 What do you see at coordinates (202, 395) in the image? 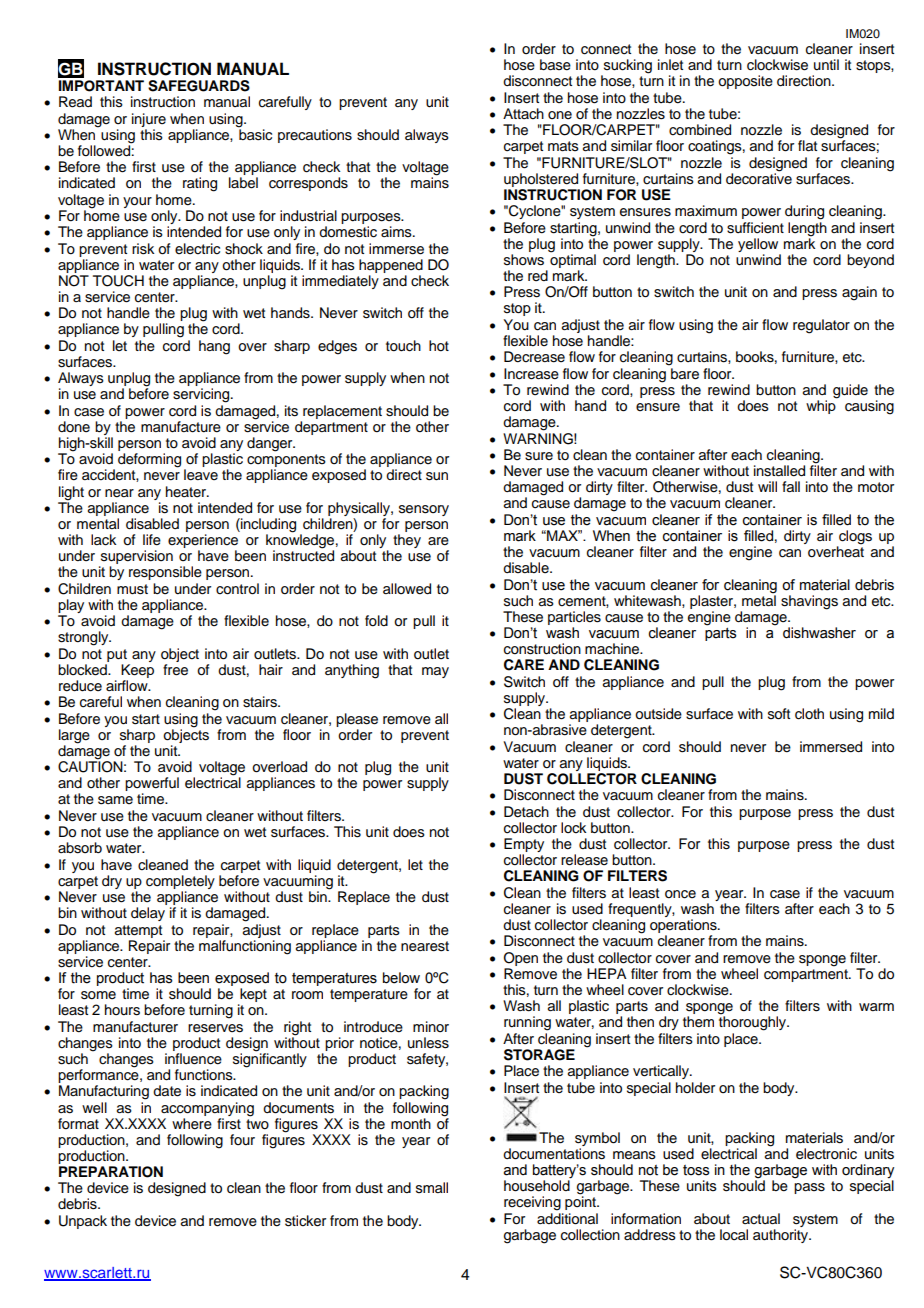
I see `servicing` at bounding box center [202, 395].
